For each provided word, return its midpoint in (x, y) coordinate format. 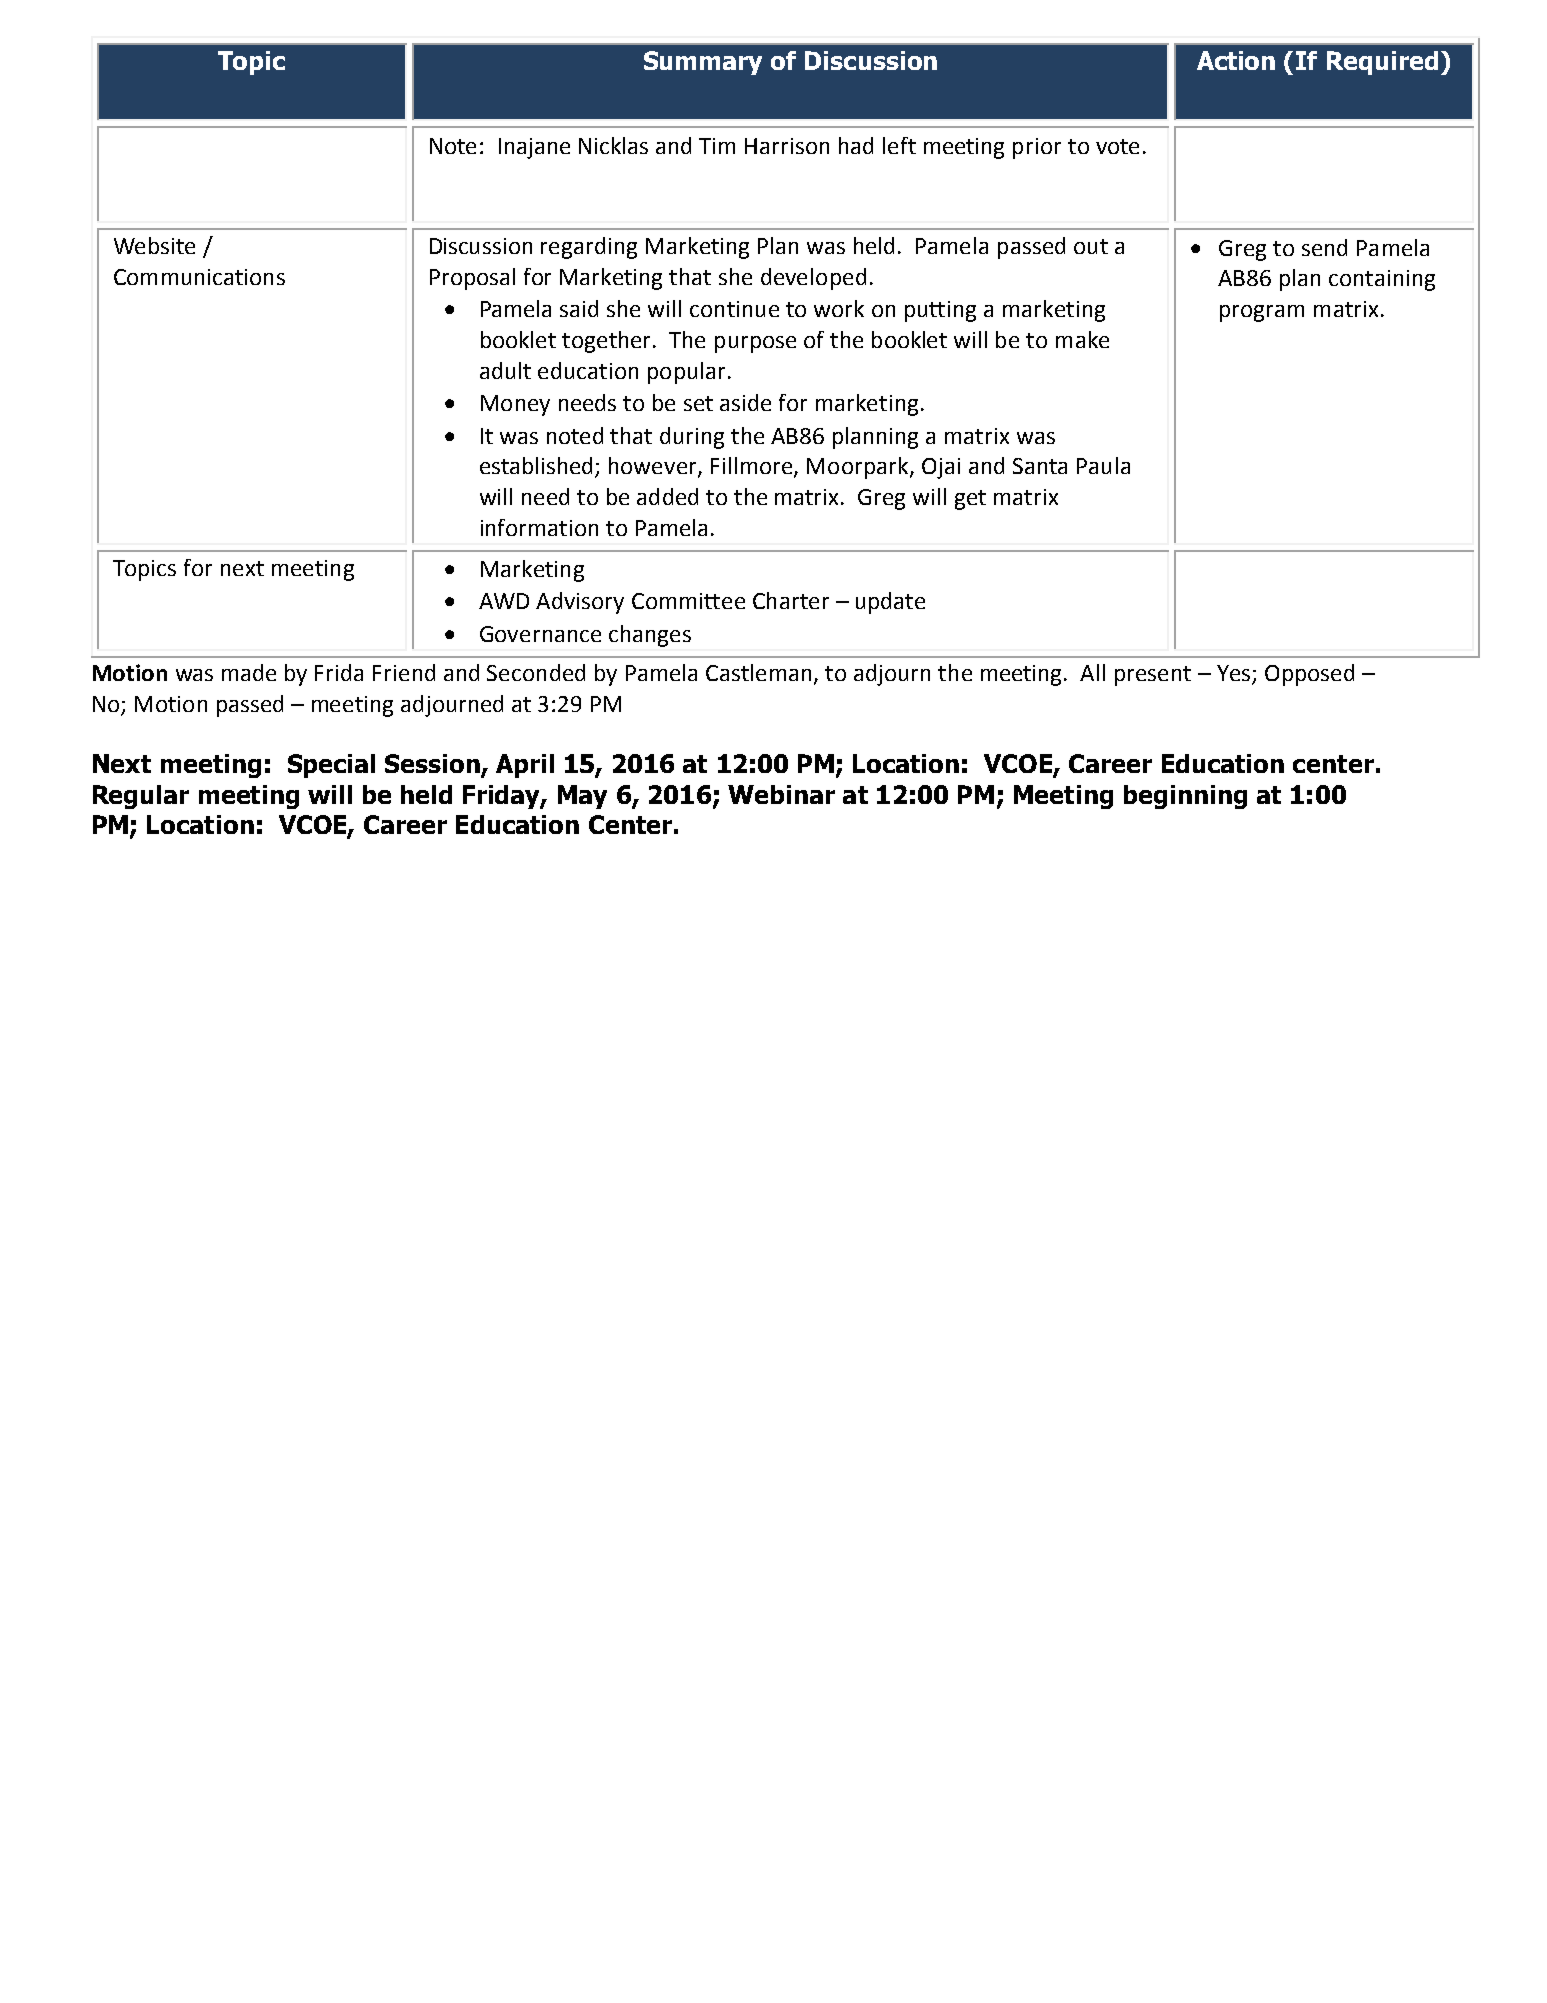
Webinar (781, 794)
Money (515, 405)
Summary (703, 63)
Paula (1103, 465)
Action (1236, 60)
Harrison (787, 146)
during (692, 438)
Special (331, 766)
